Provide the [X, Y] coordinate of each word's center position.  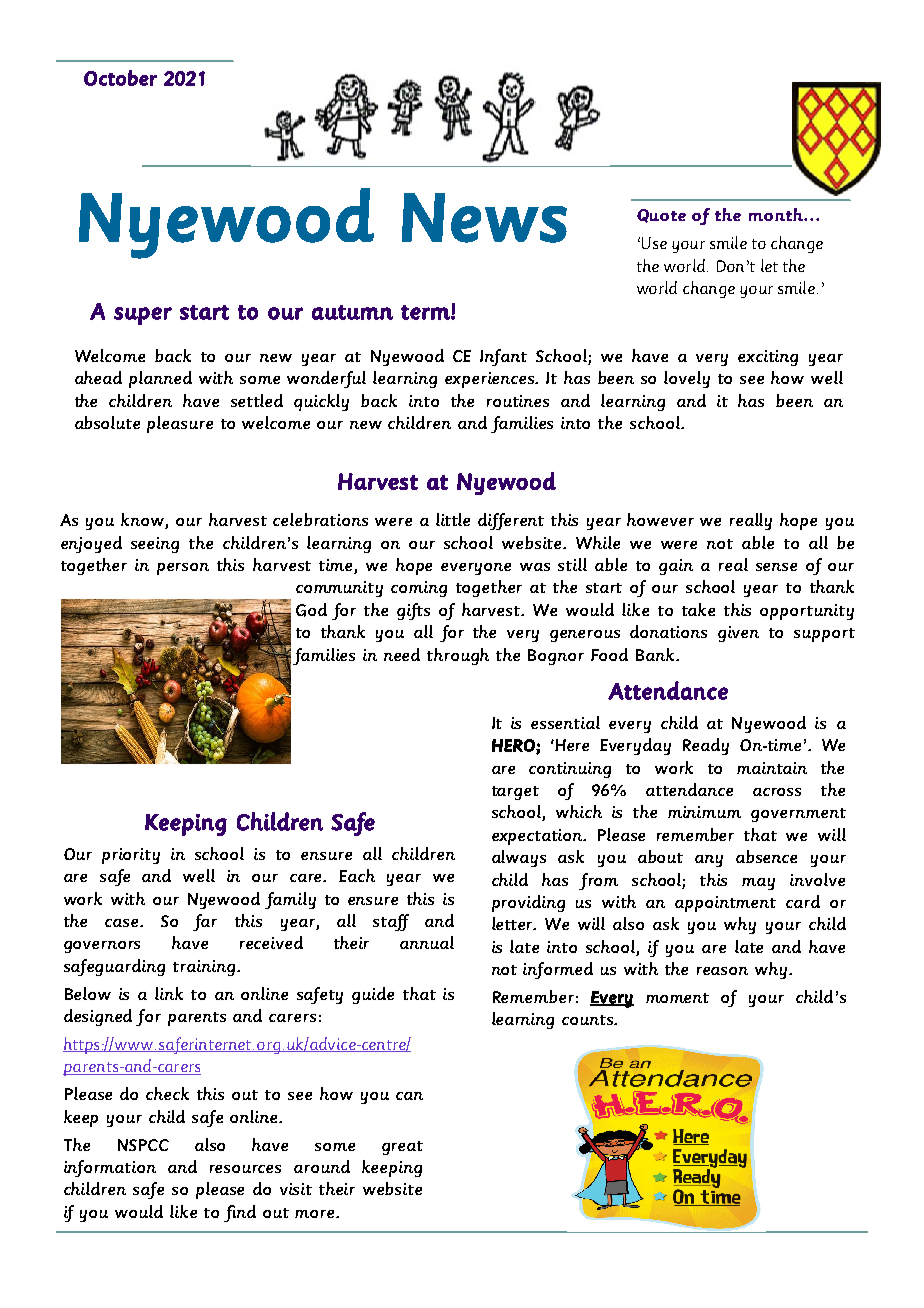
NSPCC [143, 1145]
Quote [661, 216]
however [660, 519]
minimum [704, 812]
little [453, 519]
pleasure [180, 424]
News [484, 218]
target [515, 793]
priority [131, 856]
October [120, 78]
